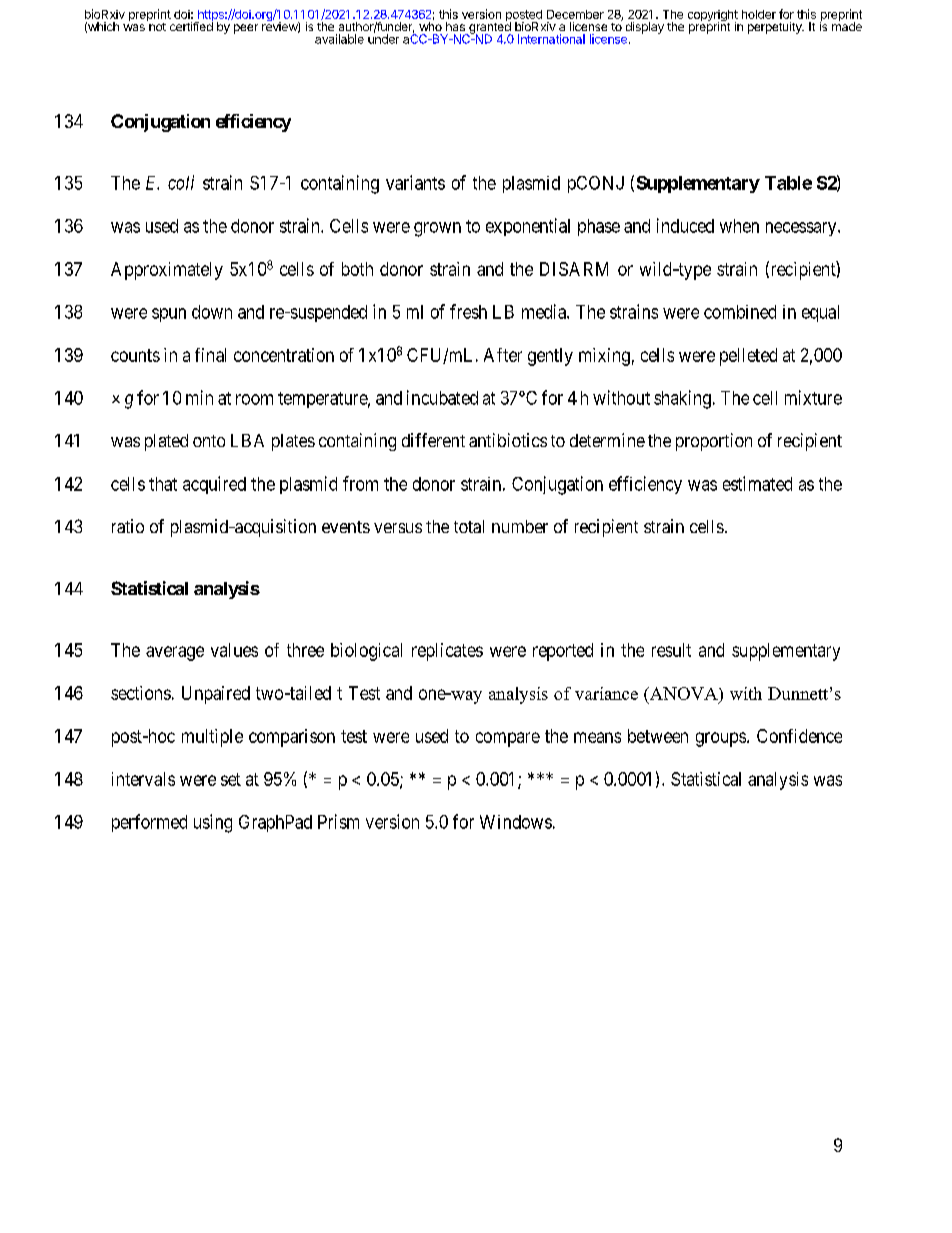 The height and width of the screenshot is (1233, 952). I want to click on peer, so click(246, 29).
